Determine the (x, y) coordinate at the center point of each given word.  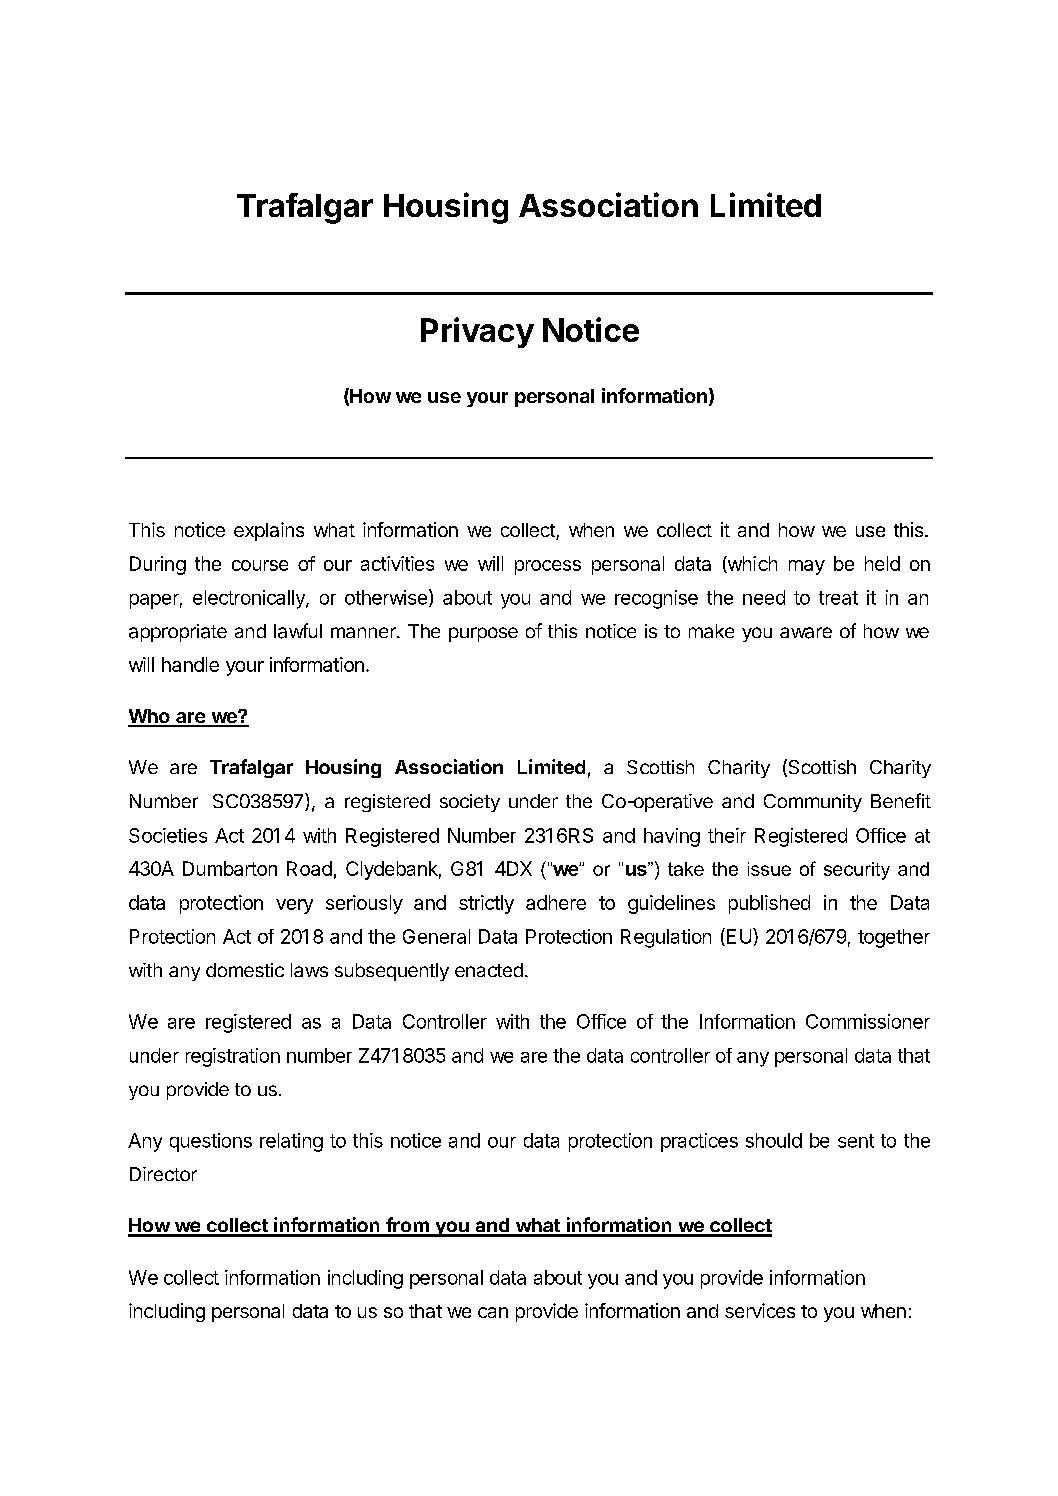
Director (163, 1174)
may (807, 567)
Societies (168, 835)
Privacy (477, 332)
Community (813, 803)
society (470, 803)
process (548, 567)
